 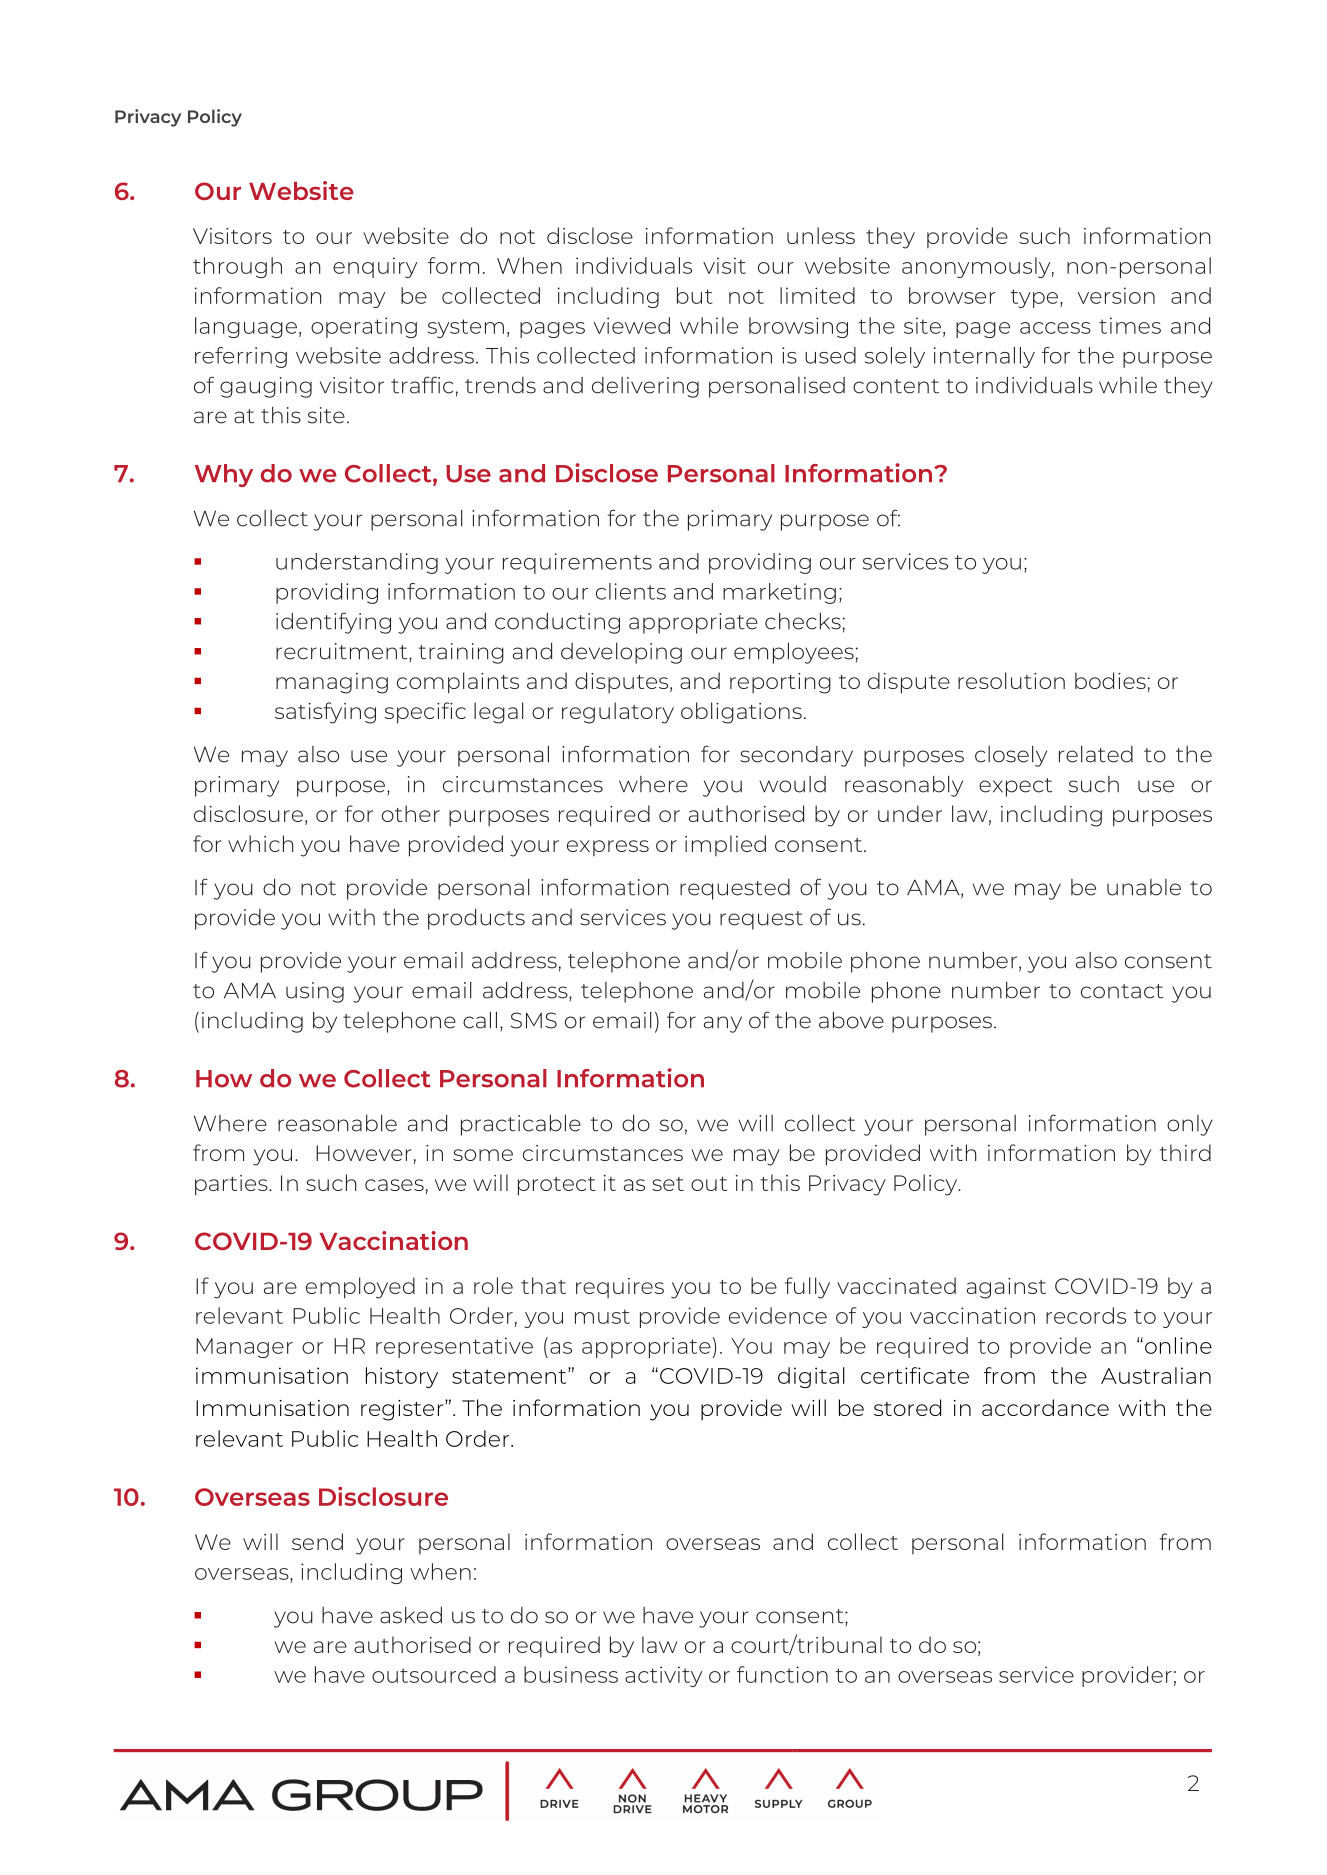 I want to click on evidence, so click(x=778, y=1315).
